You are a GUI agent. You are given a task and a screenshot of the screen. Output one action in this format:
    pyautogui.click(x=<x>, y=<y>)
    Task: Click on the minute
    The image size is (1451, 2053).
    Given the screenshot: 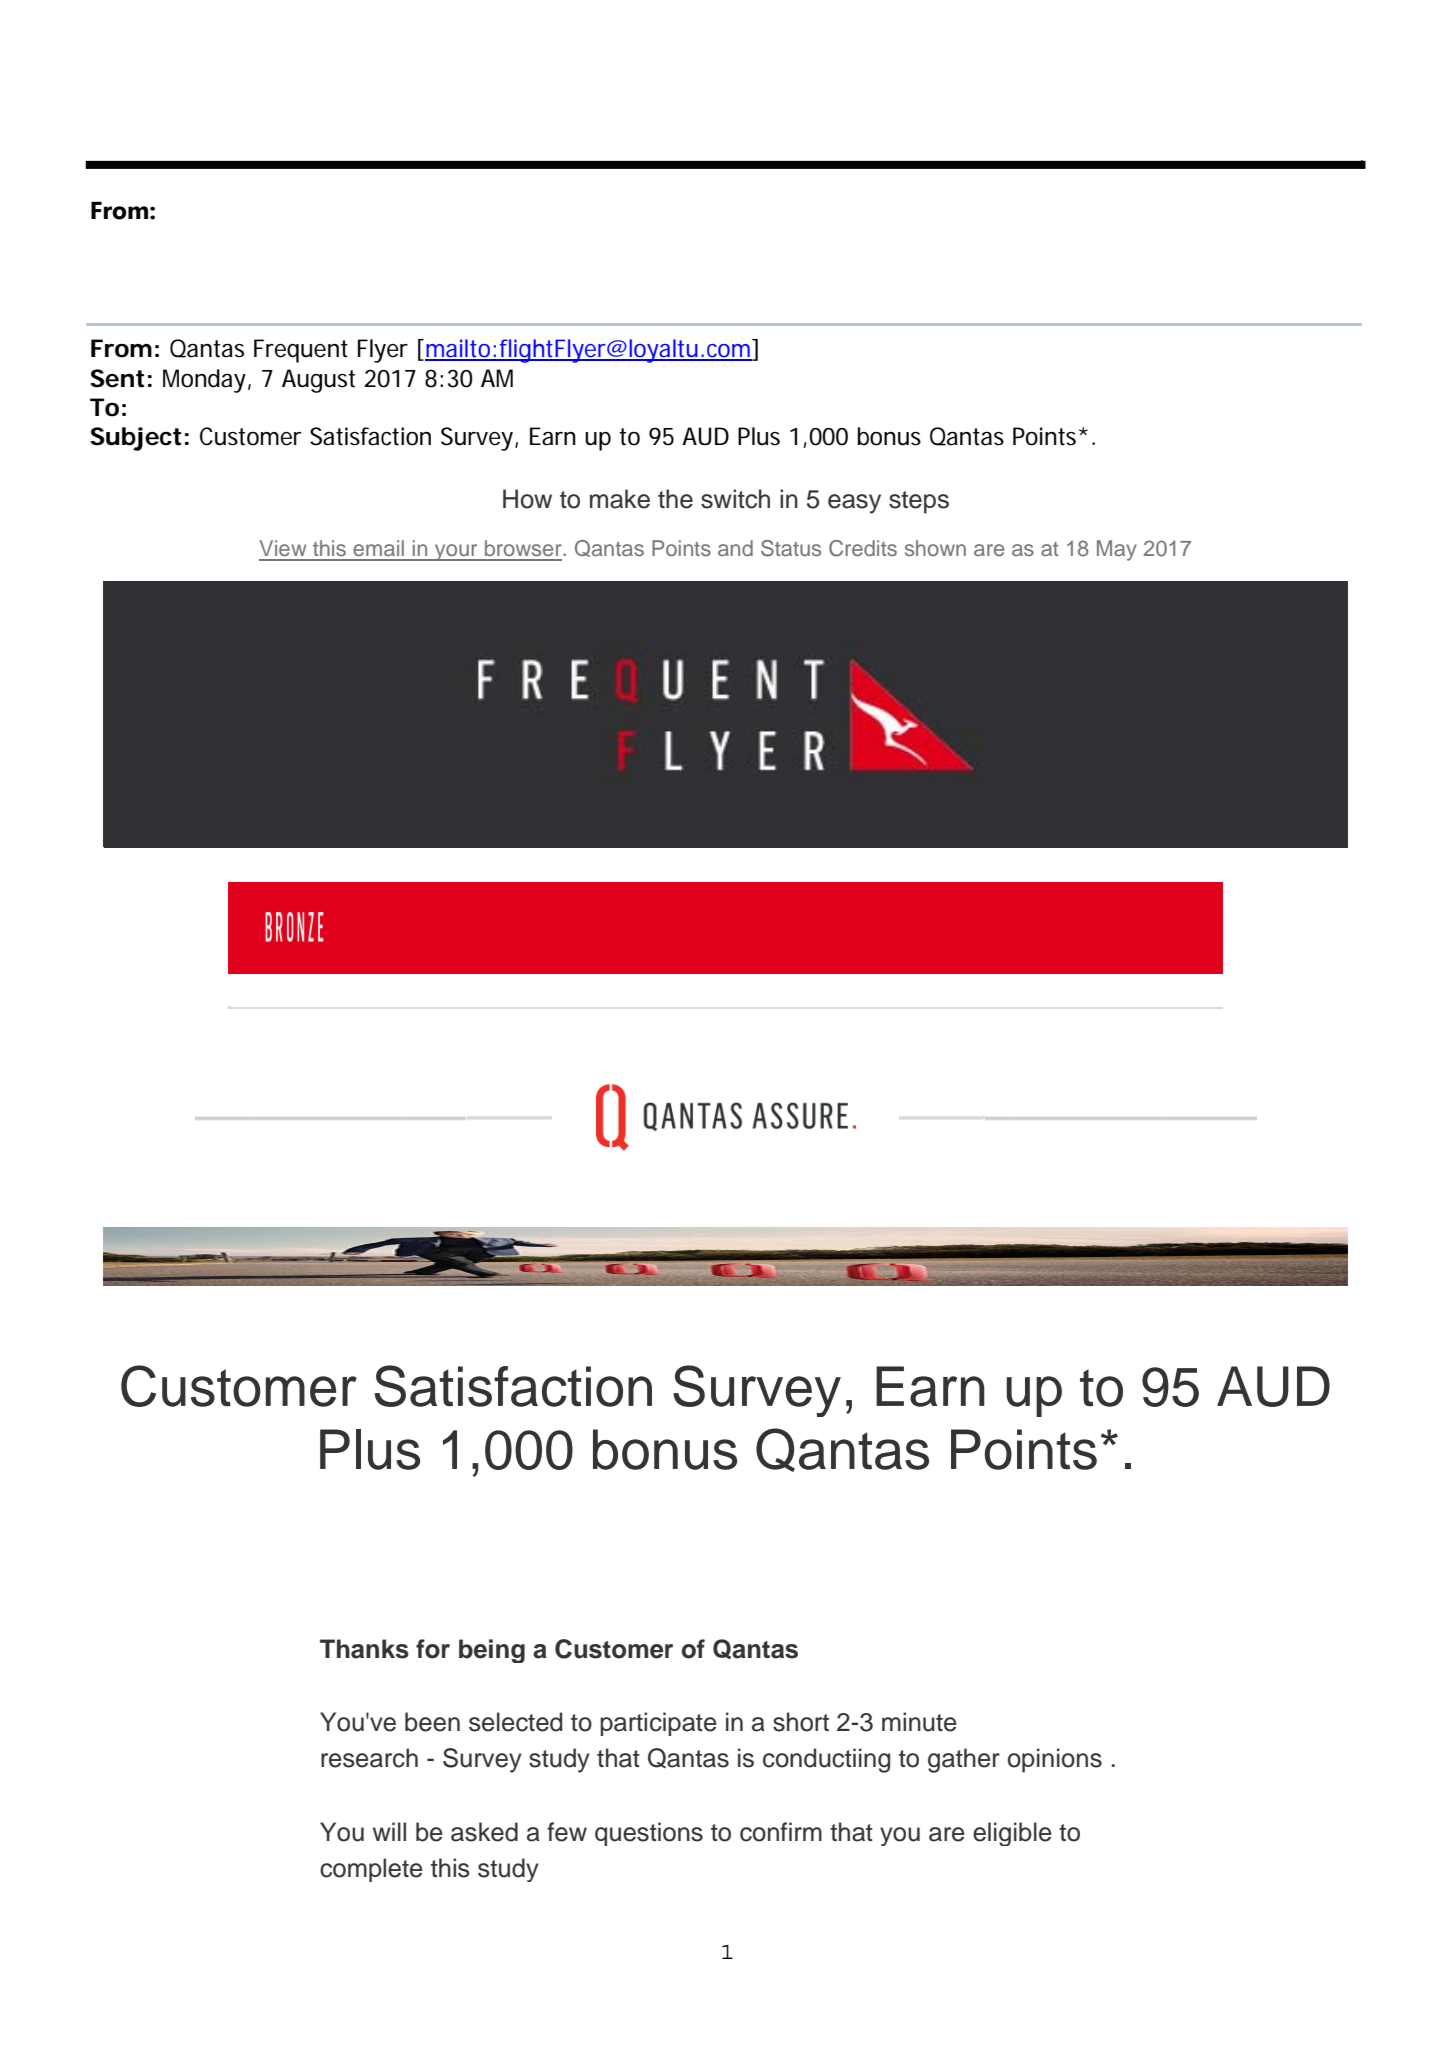 What is the action you would take?
    pyautogui.click(x=919, y=1722)
